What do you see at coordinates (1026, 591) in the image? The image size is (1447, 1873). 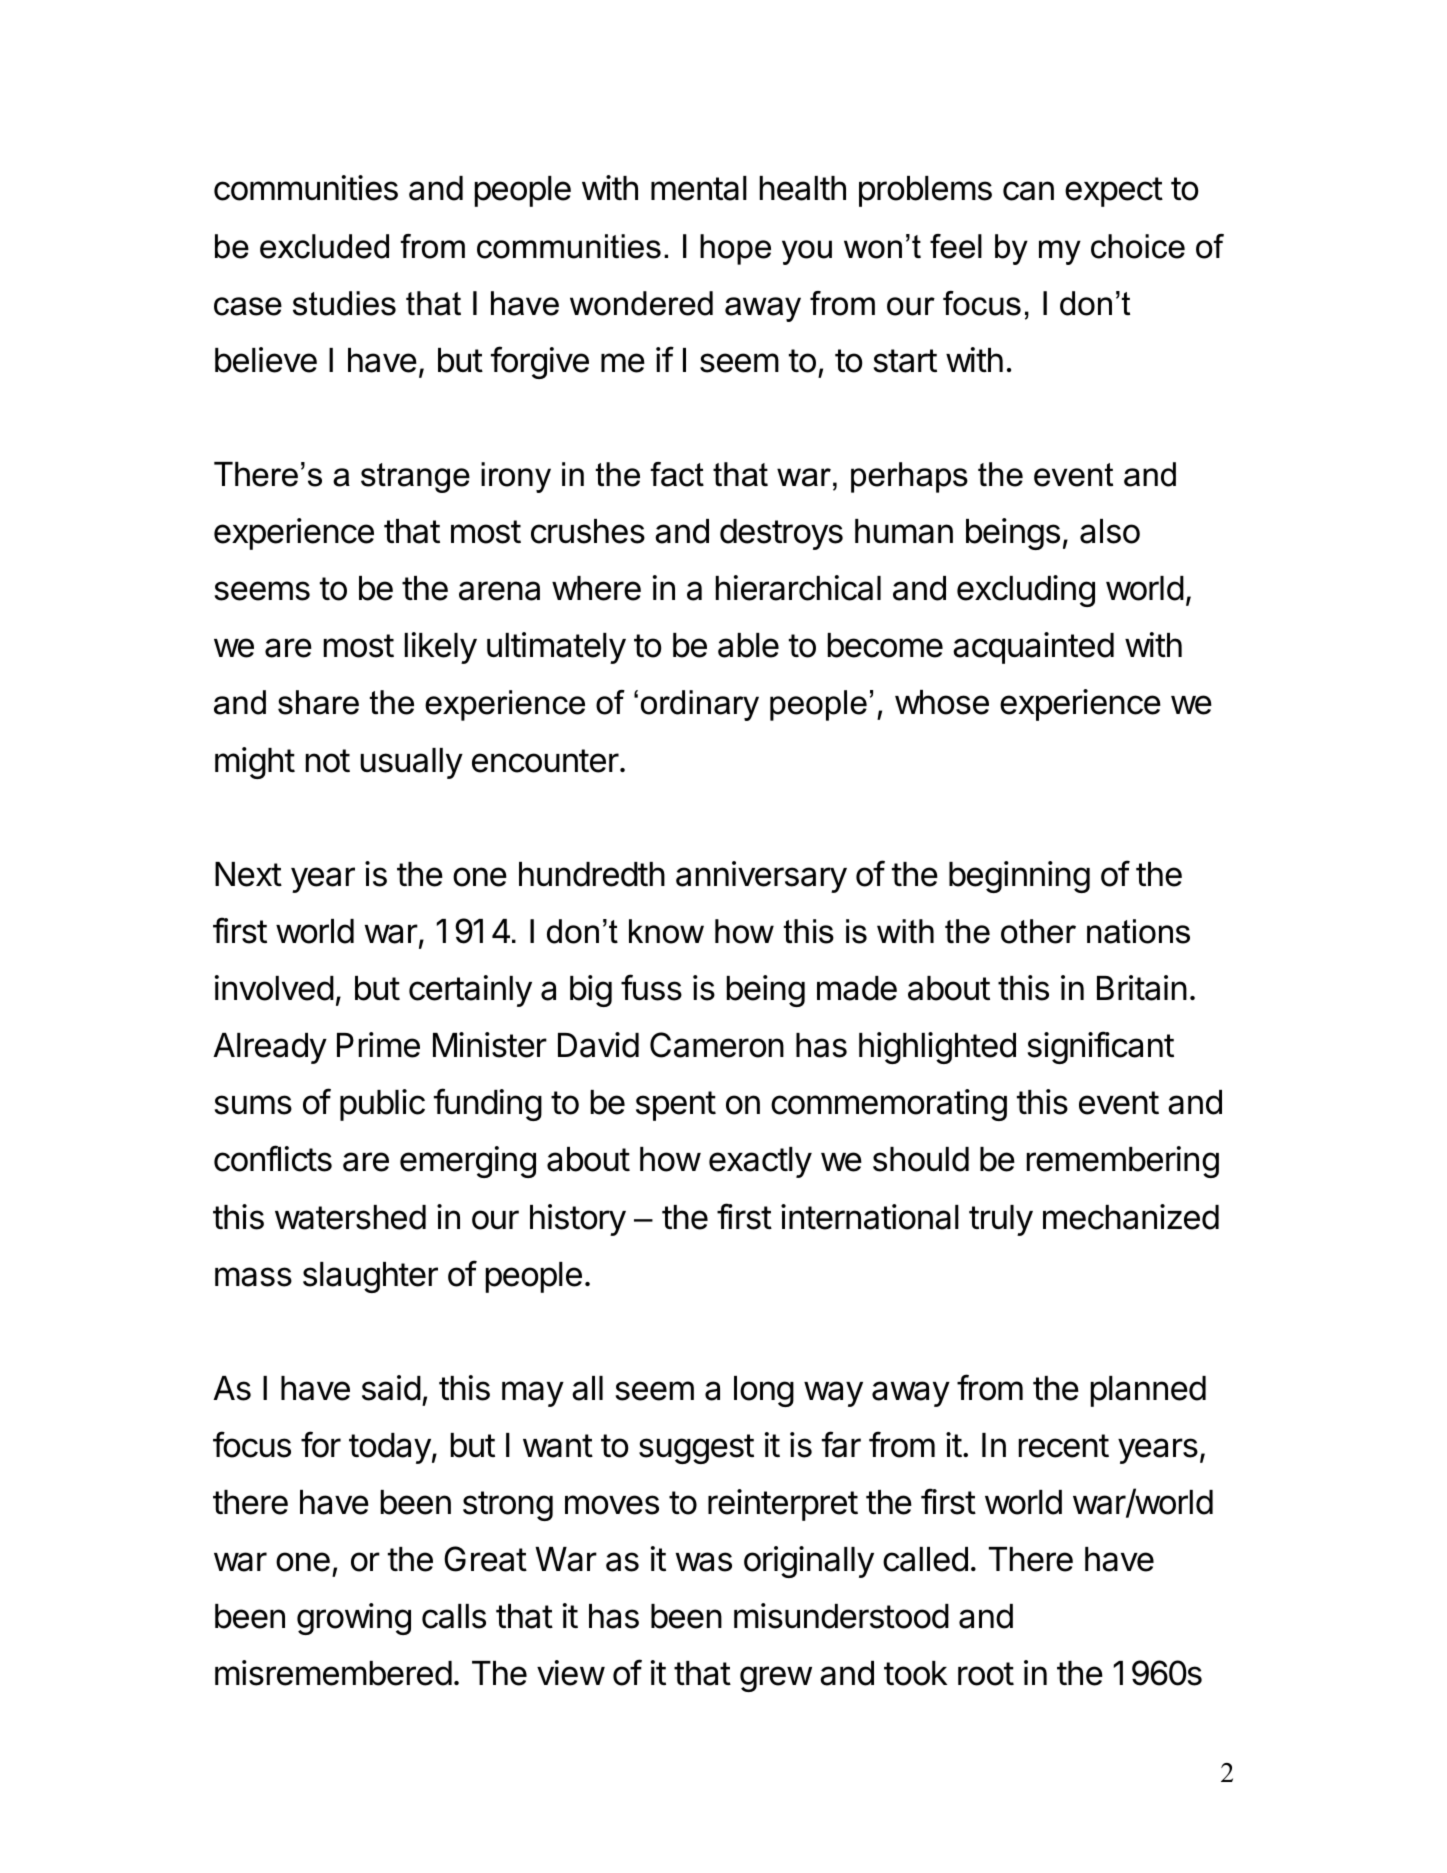 I see `excluding` at bounding box center [1026, 591].
